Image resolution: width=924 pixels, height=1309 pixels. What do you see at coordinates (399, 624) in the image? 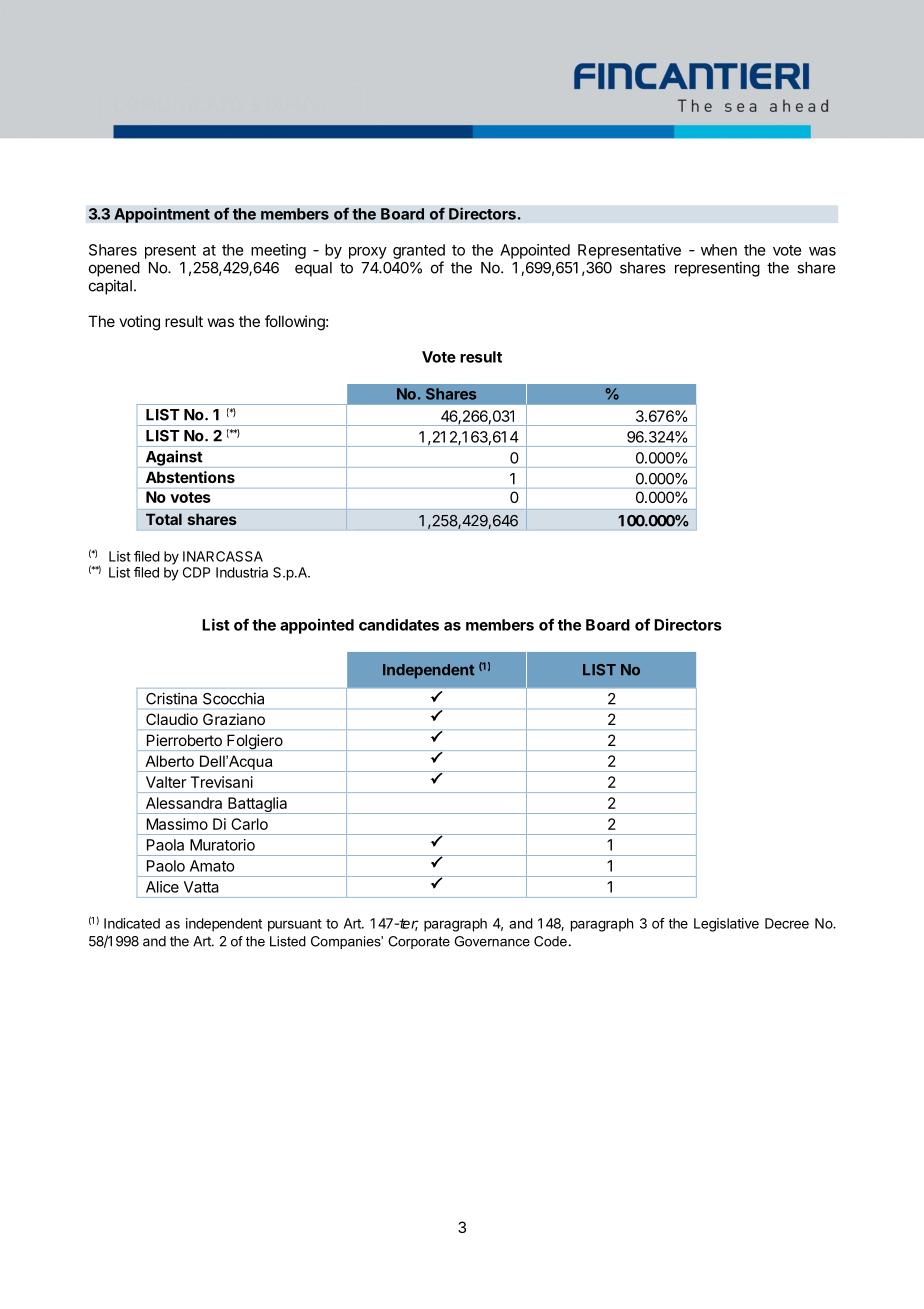
I see `candidates` at bounding box center [399, 624].
